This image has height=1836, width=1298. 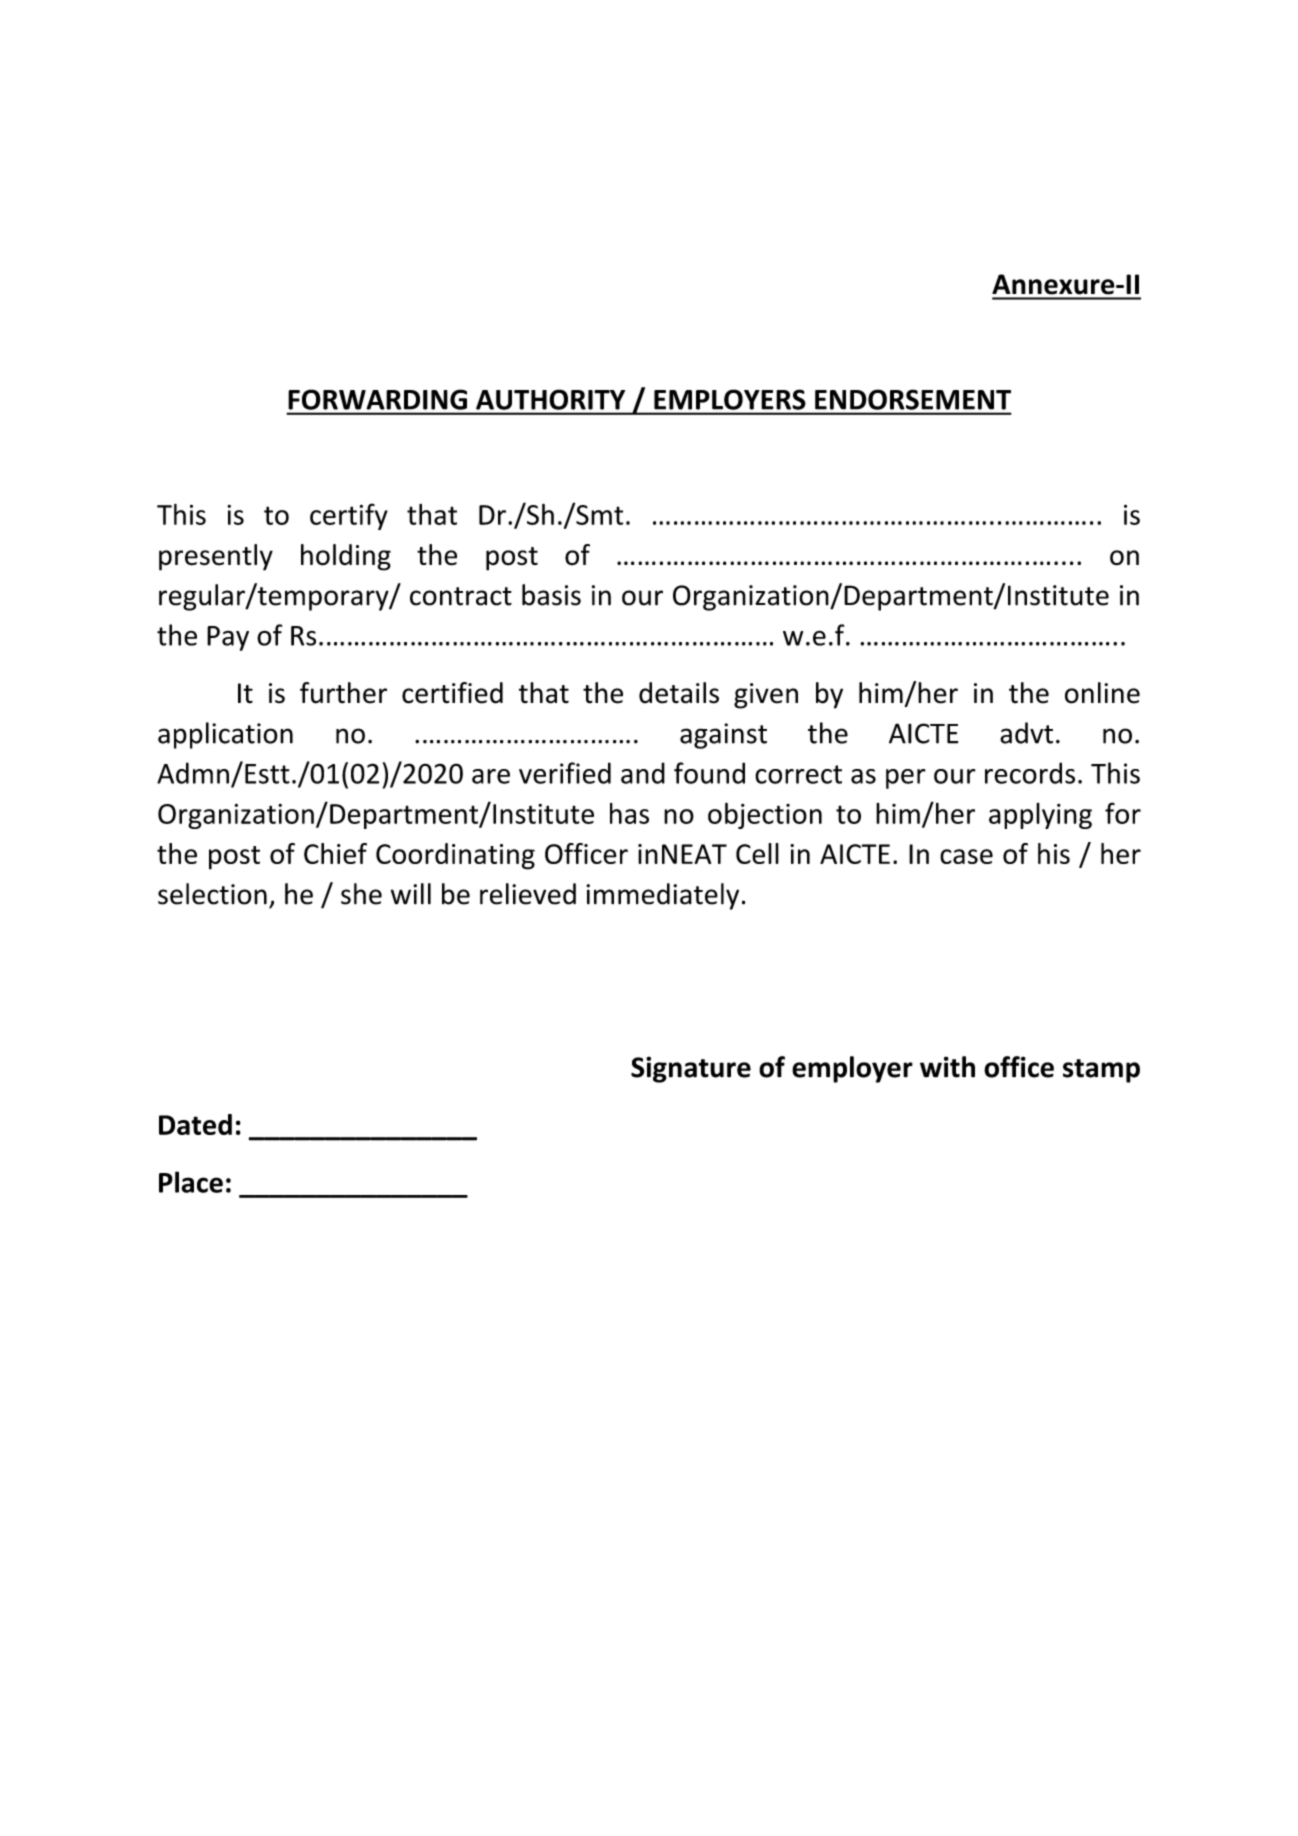 What do you see at coordinates (1030, 773) in the image?
I see `records` at bounding box center [1030, 773].
